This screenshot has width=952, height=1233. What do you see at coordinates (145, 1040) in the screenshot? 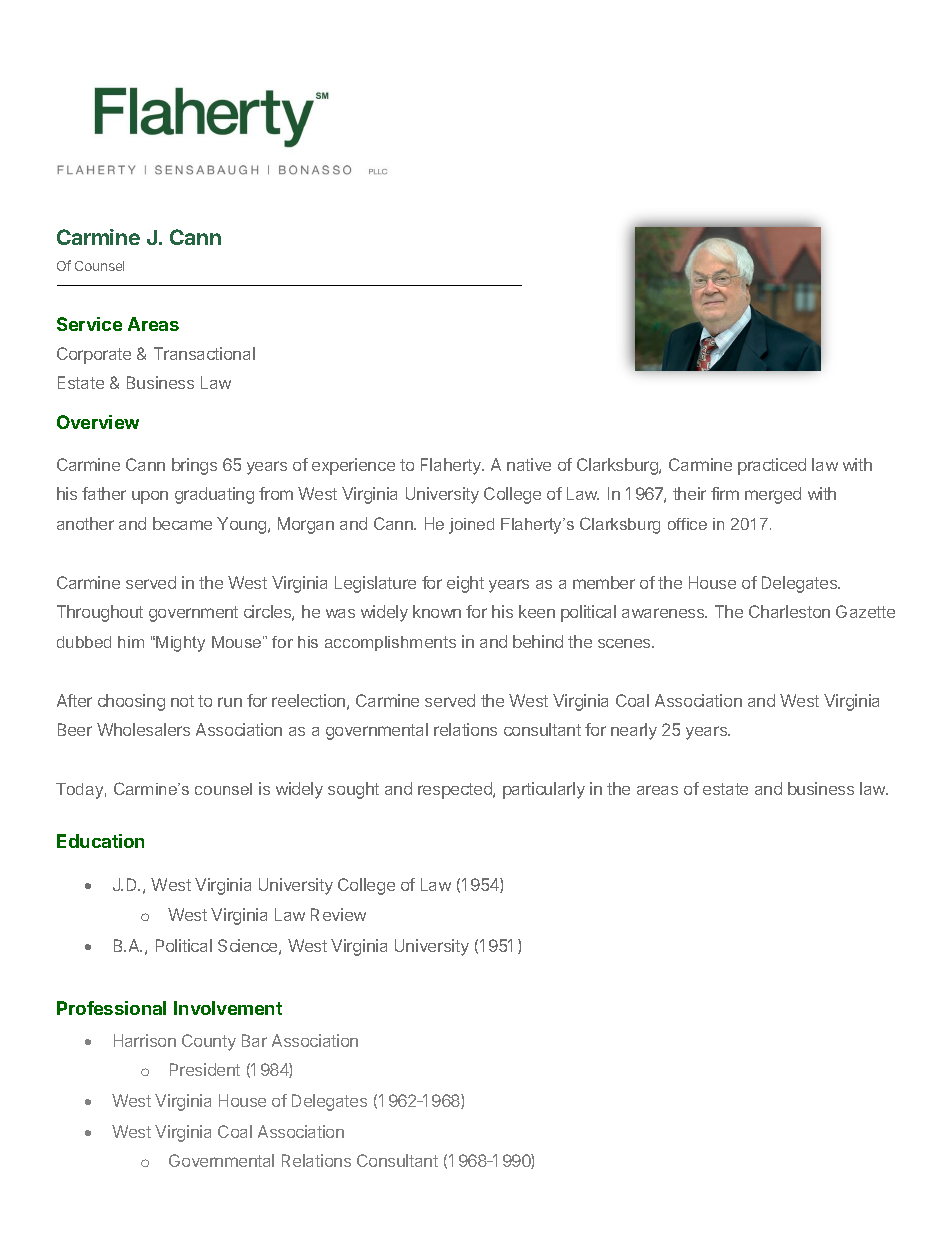
I see `Harrison` at bounding box center [145, 1040].
